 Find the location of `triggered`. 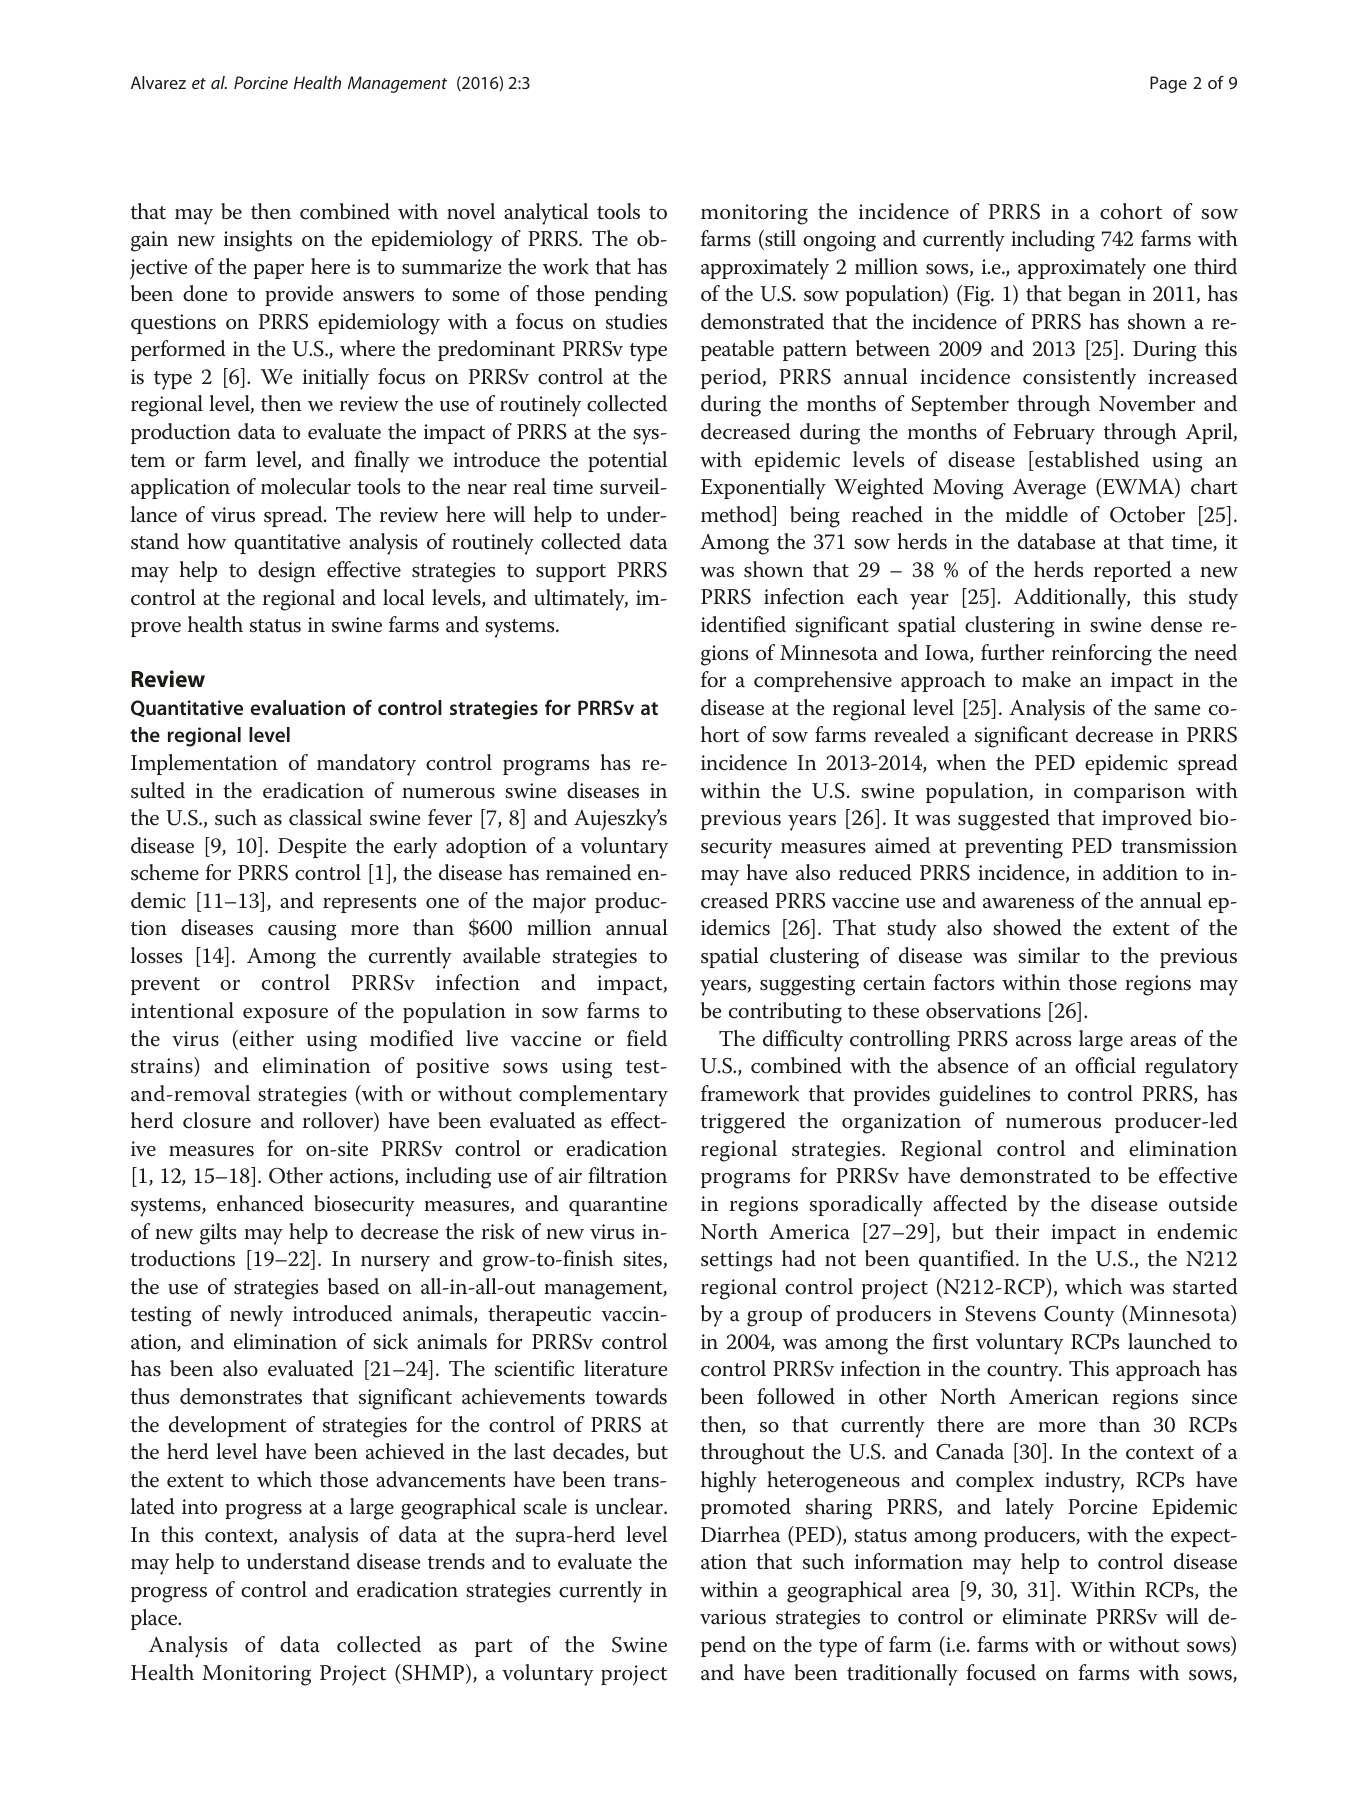

triggered is located at coordinates (743, 1123).
